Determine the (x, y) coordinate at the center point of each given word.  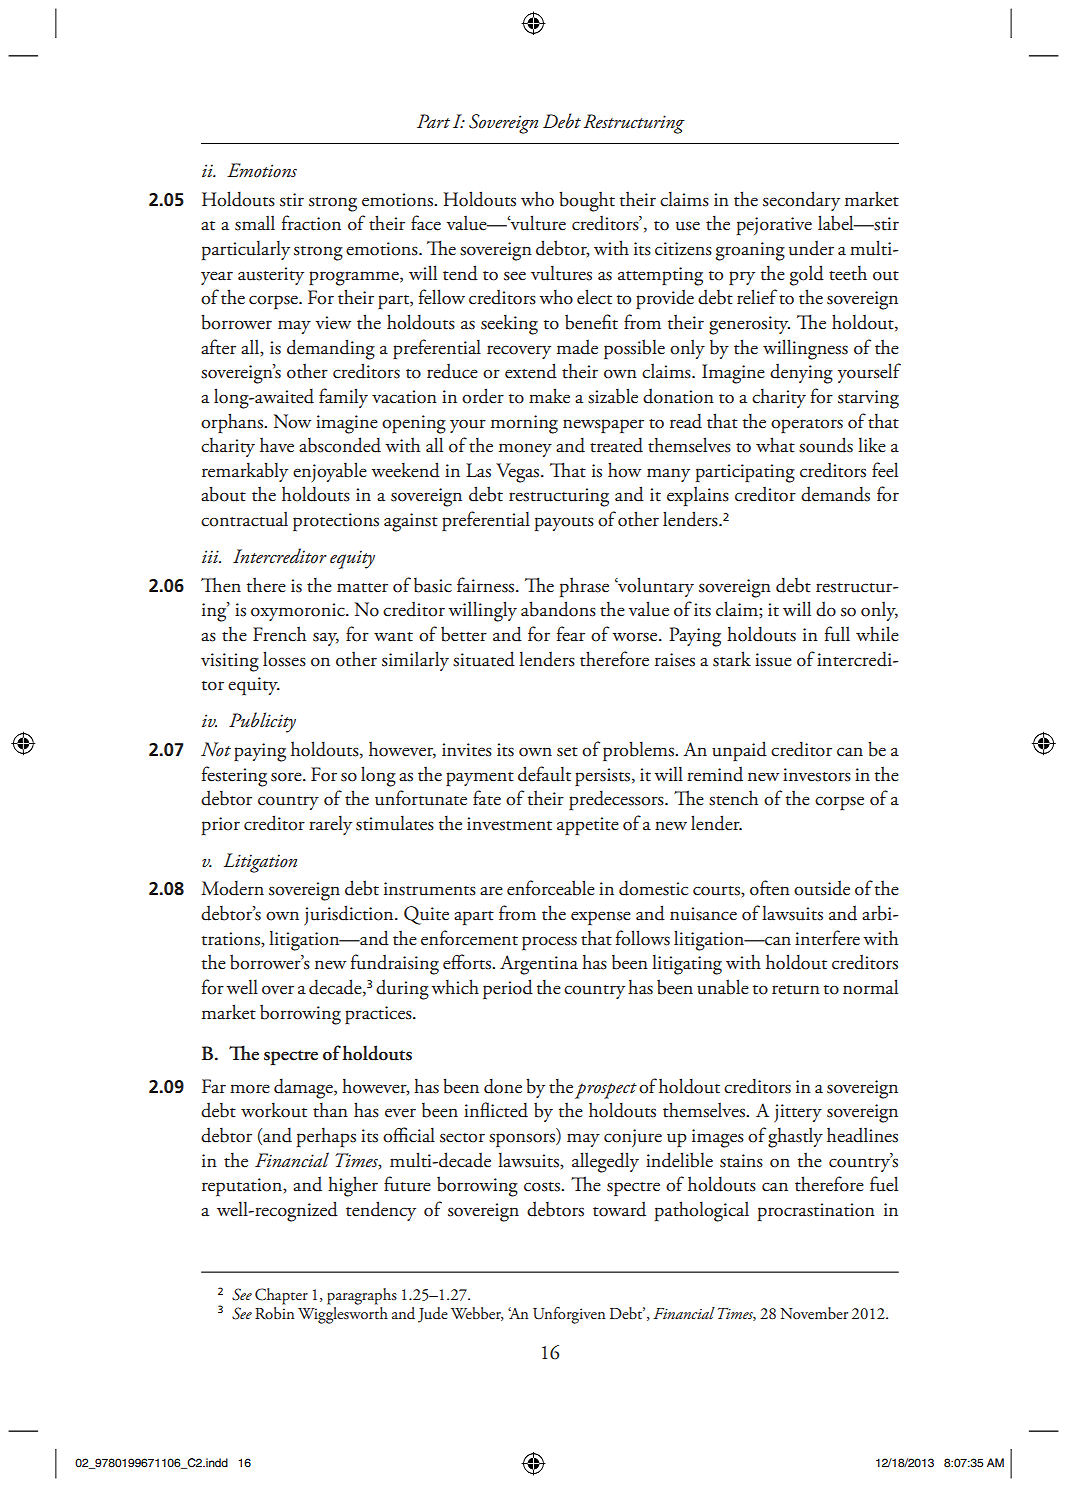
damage (304, 1089)
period (508, 989)
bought (587, 201)
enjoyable (330, 472)
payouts (564, 524)
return (796, 990)
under (811, 248)
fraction (311, 223)
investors (817, 775)
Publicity (262, 722)
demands (835, 494)
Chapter (281, 1296)
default (544, 774)
